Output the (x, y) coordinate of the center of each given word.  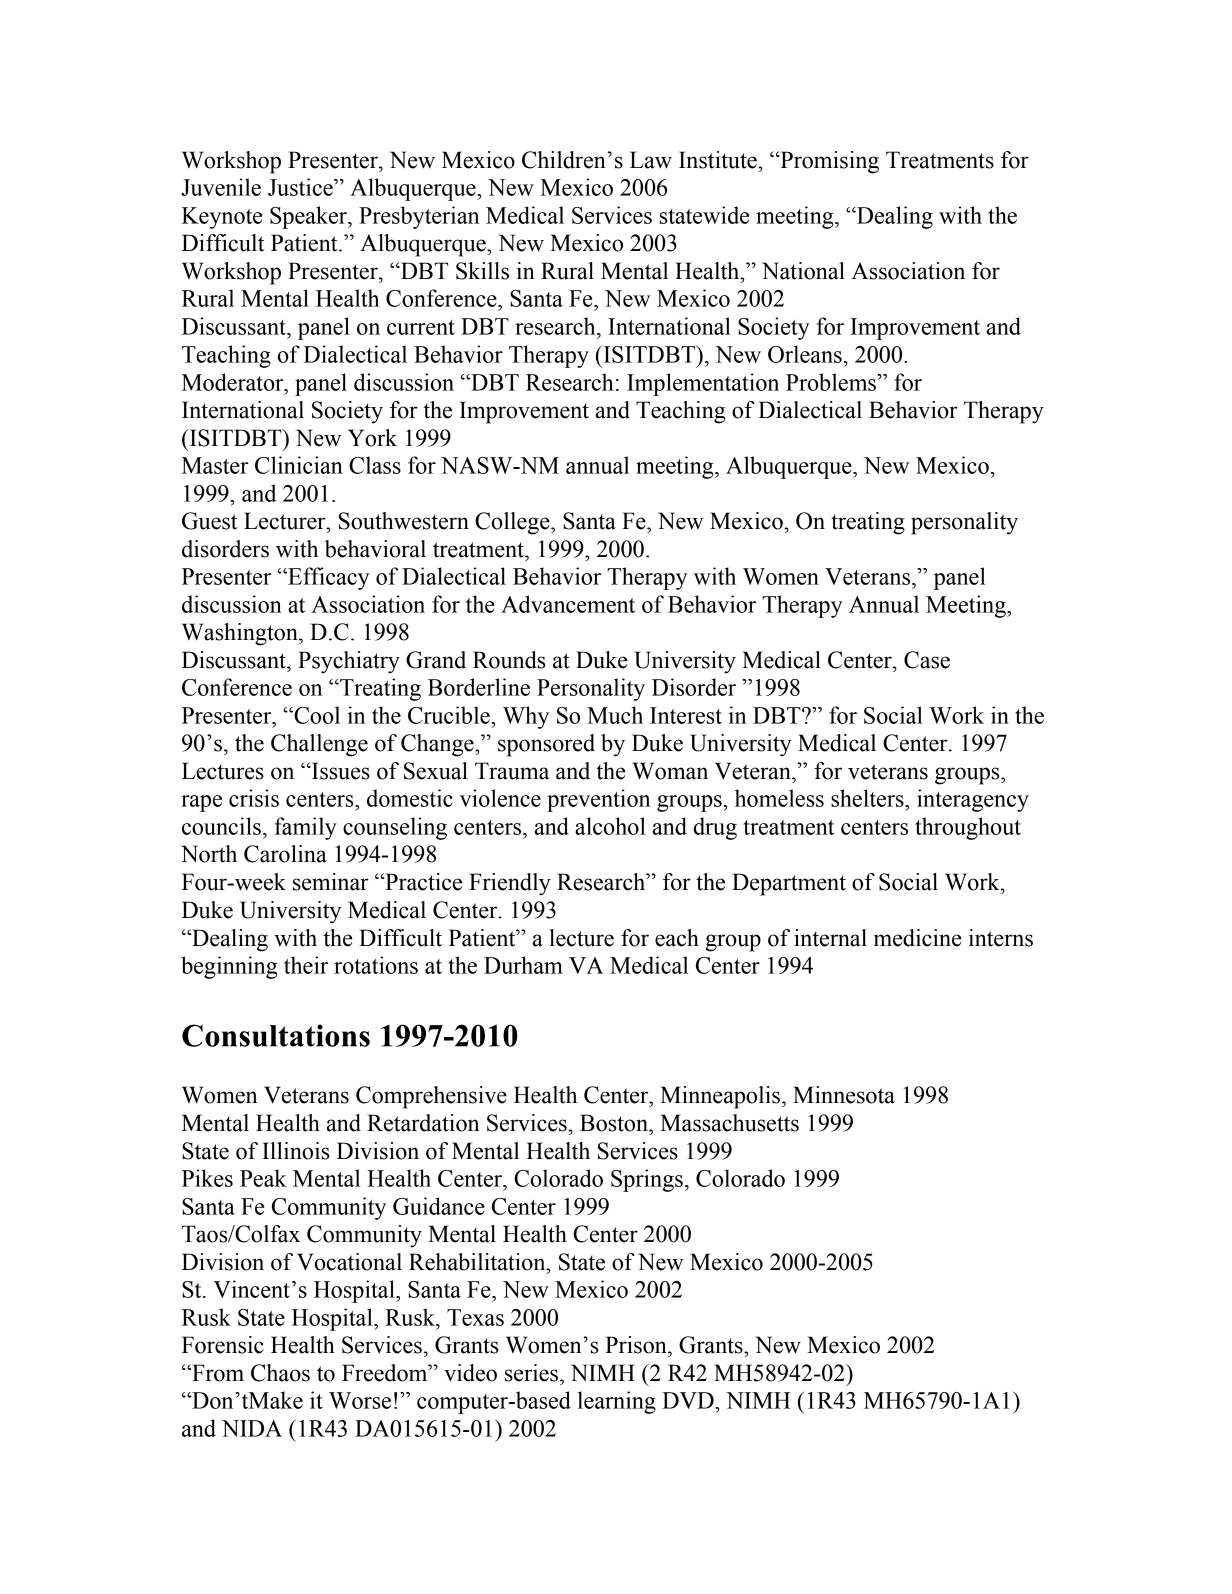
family (306, 828)
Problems (832, 382)
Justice (301, 187)
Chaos (280, 1373)
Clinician (299, 465)
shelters (868, 798)
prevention (598, 800)
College (513, 523)
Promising (828, 162)
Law (651, 160)
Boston (615, 1123)
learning (617, 1402)
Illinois (296, 1151)
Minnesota (844, 1095)
